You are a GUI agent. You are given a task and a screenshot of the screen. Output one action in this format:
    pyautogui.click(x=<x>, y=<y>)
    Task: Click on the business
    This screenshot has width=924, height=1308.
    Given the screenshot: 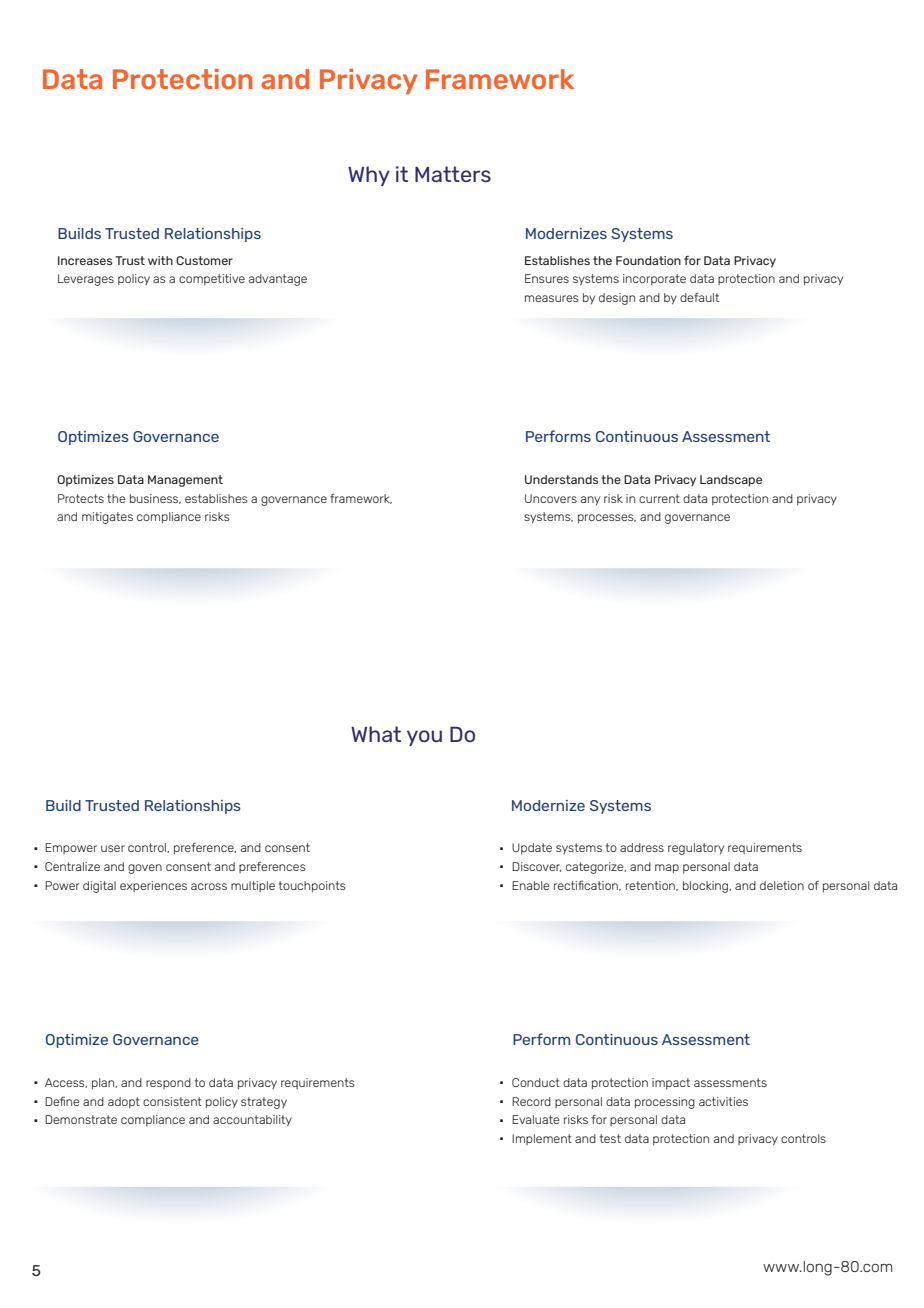 What is the action you would take?
    pyautogui.click(x=155, y=499)
